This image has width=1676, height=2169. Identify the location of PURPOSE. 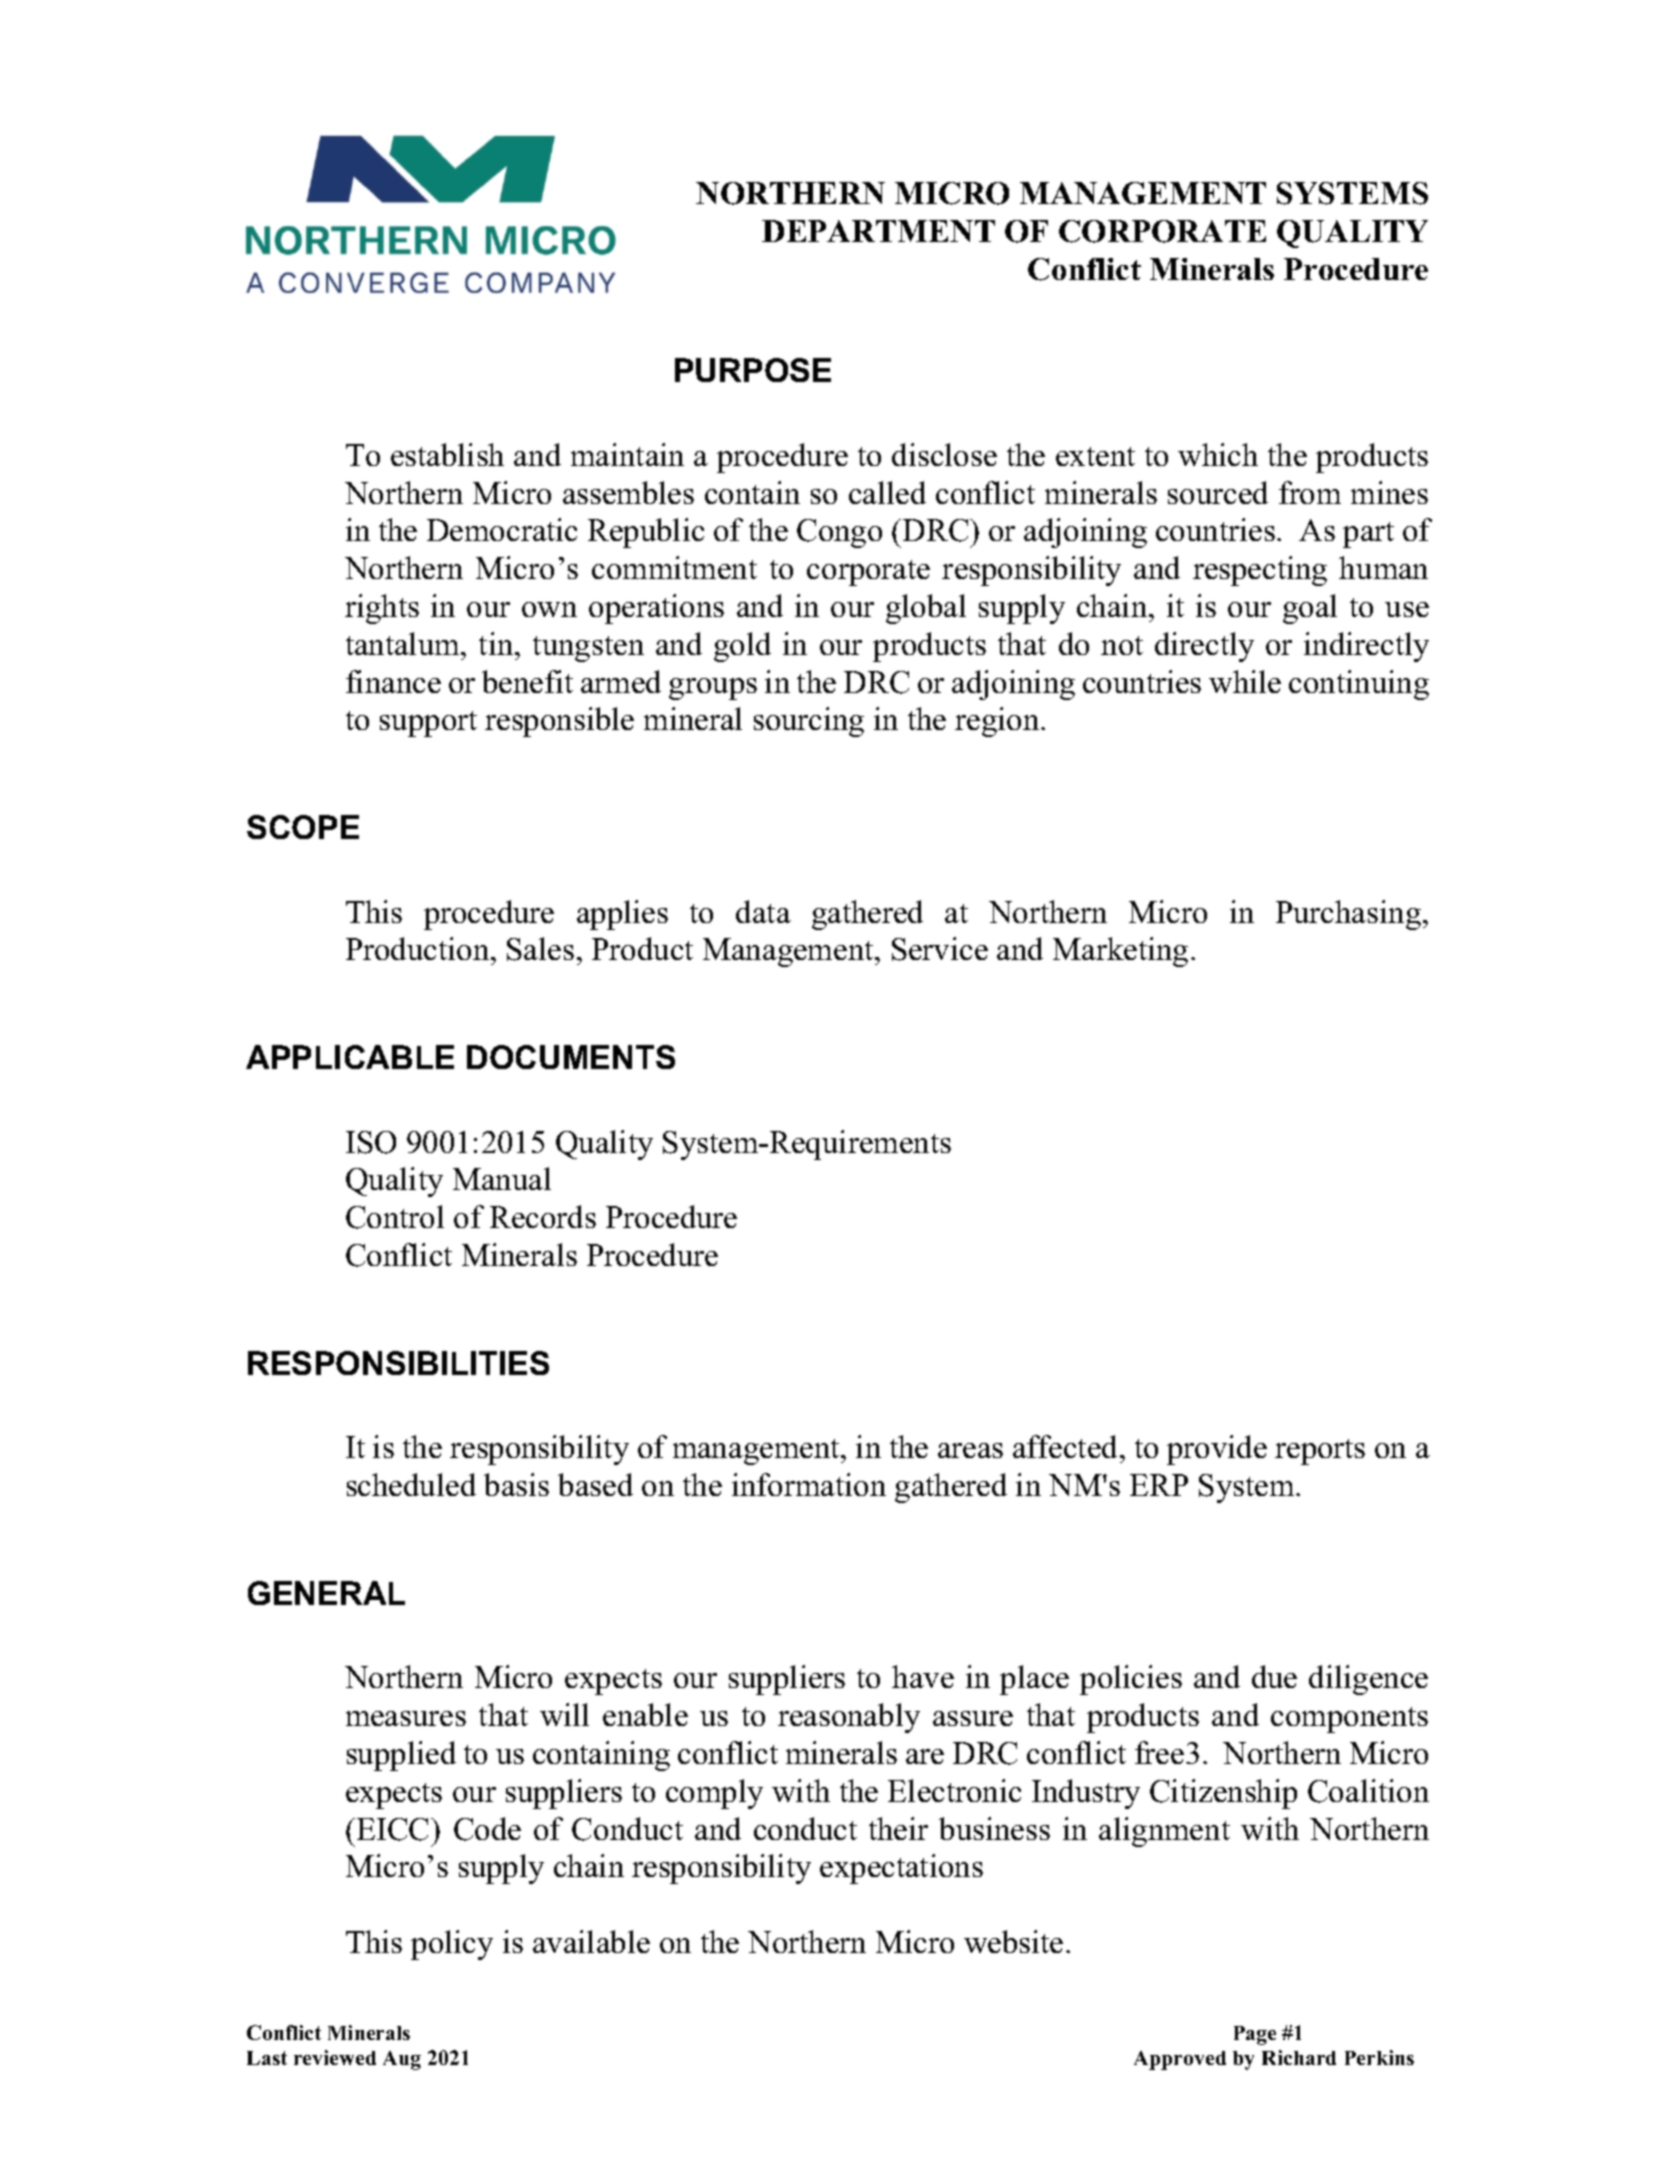
(753, 370).
